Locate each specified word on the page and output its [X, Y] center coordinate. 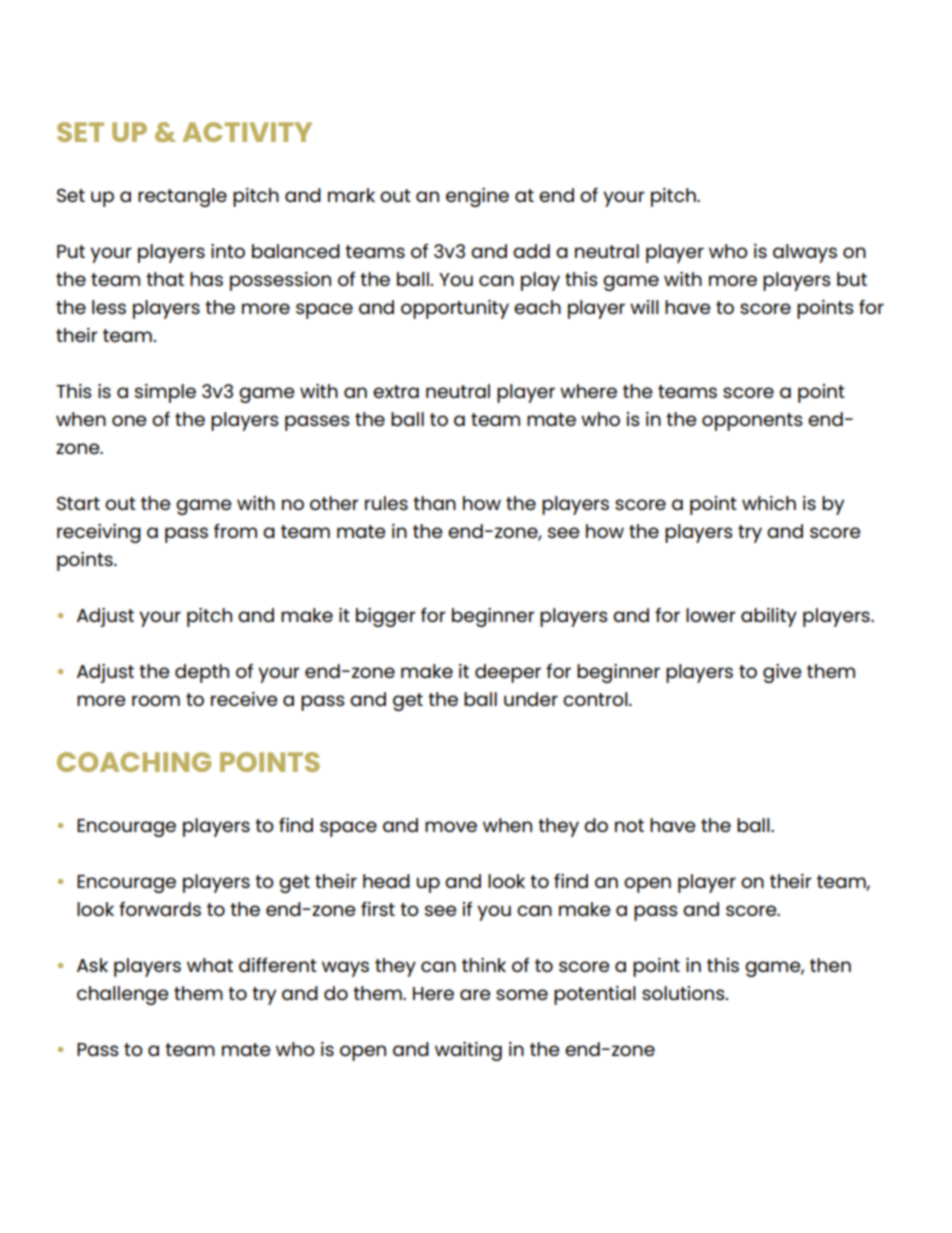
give [782, 673]
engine [477, 197]
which [769, 503]
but [852, 279]
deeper [508, 673]
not [629, 825]
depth [202, 673]
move [451, 826]
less [109, 307]
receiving [99, 533]
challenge [123, 995]
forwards [160, 908]
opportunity [455, 309]
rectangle [182, 197]
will [644, 307]
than [434, 503]
